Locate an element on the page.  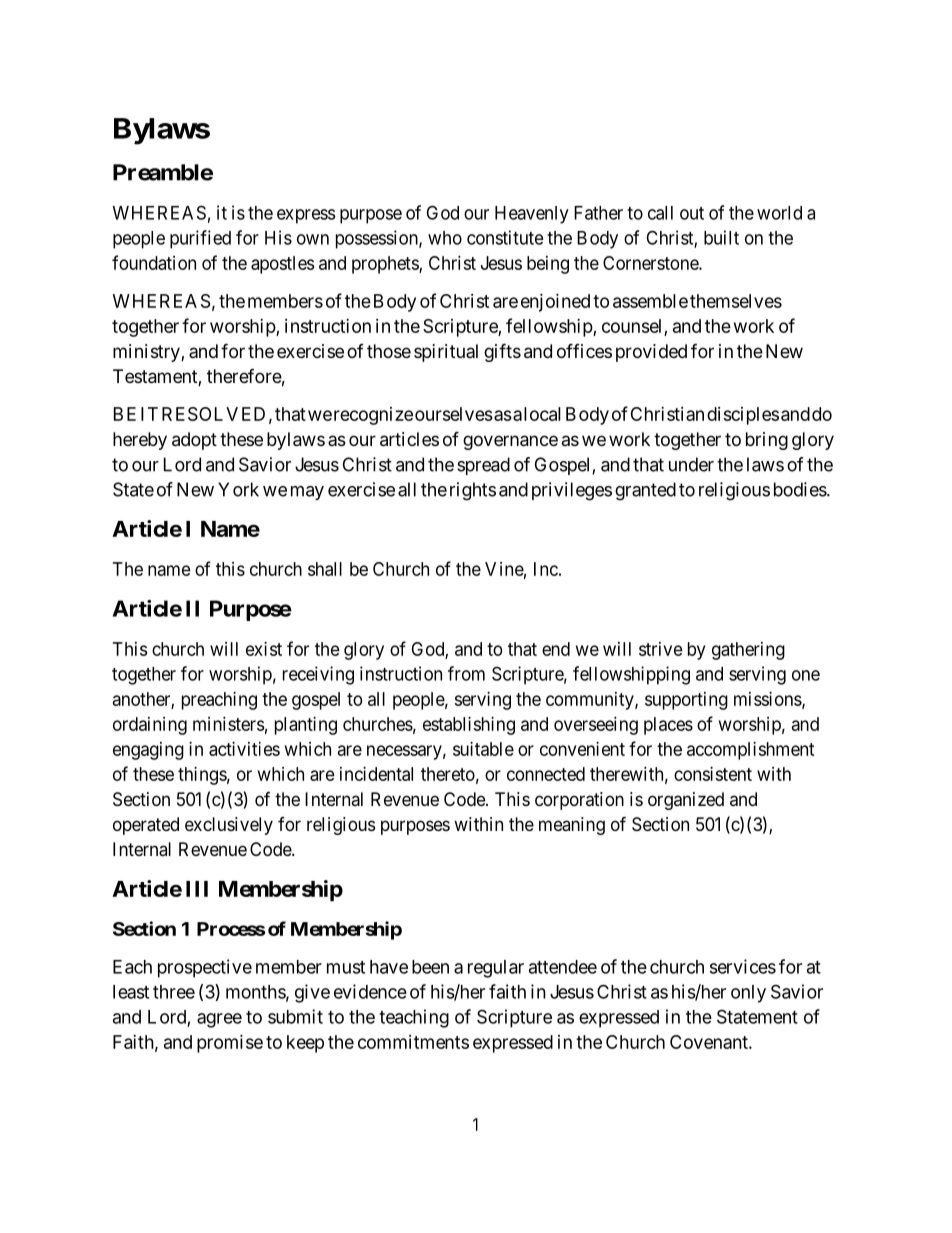
purified is located at coordinates (200, 239).
